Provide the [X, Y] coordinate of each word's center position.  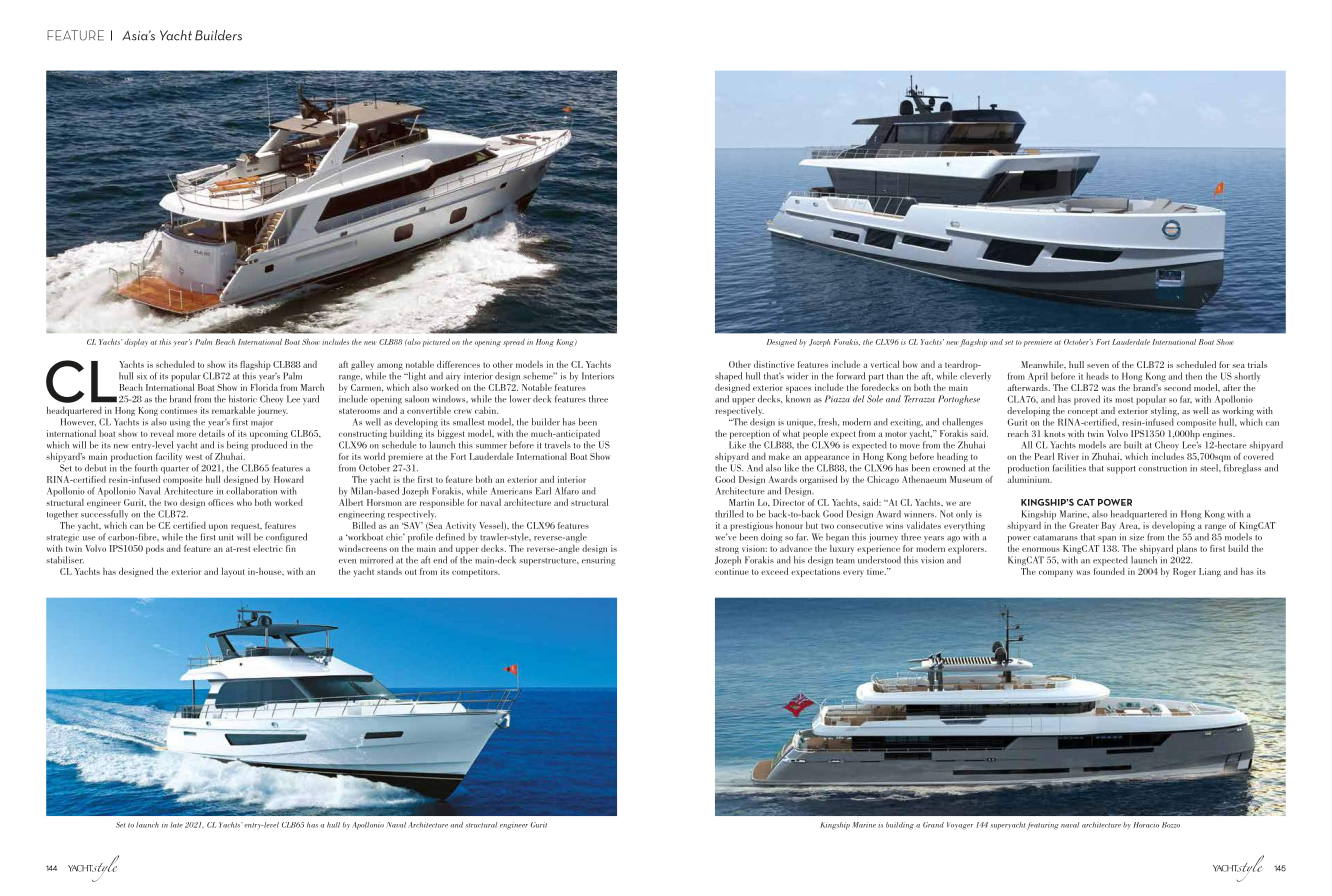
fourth [146, 468]
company [1056, 573]
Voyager [960, 826]
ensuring [598, 561]
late [177, 825]
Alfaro [567, 491]
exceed [774, 571]
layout [233, 572]
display [135, 343]
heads [1097, 376]
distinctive [774, 364]
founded [1109, 570]
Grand [933, 825]
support [1121, 470]
